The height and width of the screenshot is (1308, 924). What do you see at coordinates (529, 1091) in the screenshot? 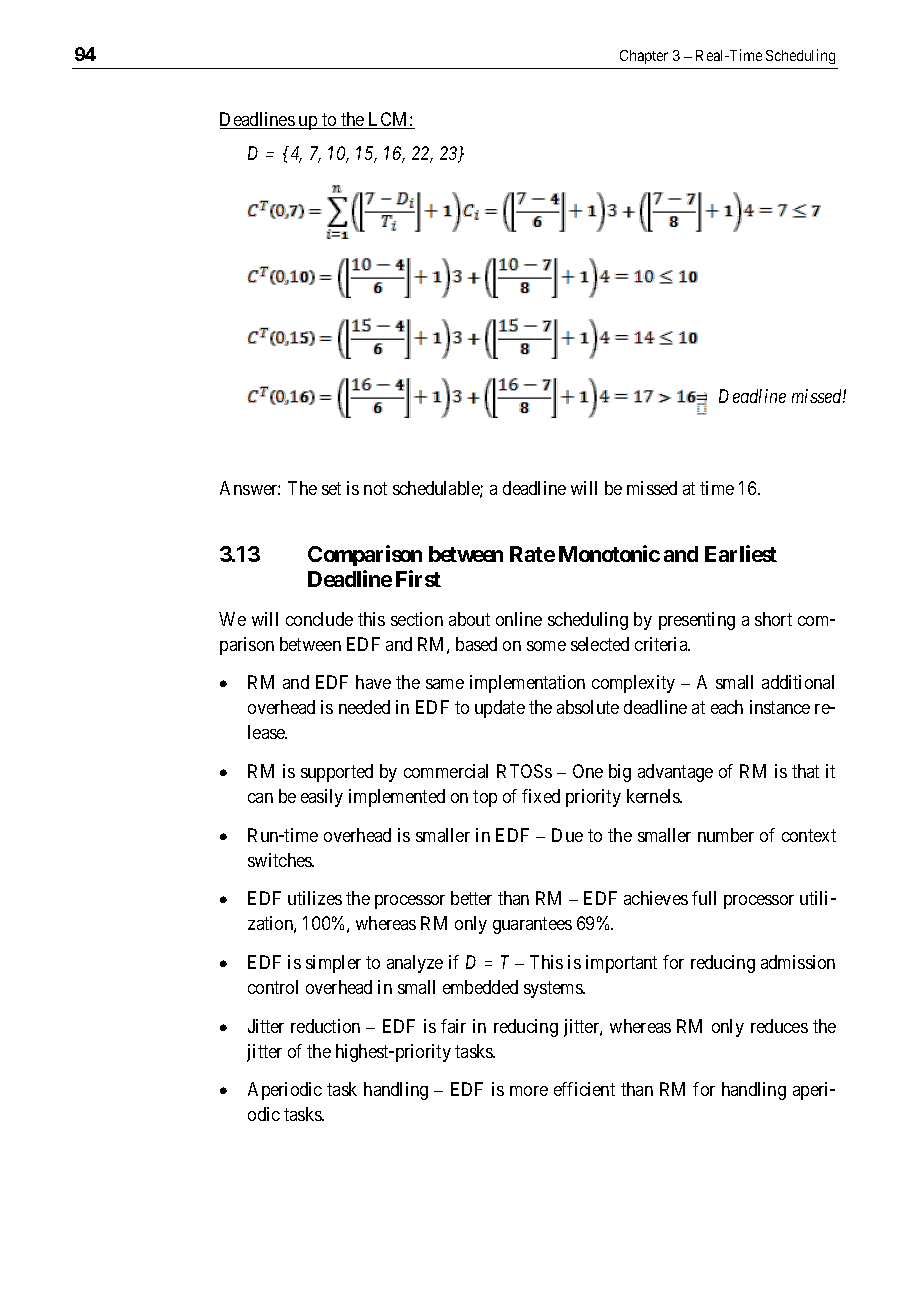
I see `more` at bounding box center [529, 1091].
